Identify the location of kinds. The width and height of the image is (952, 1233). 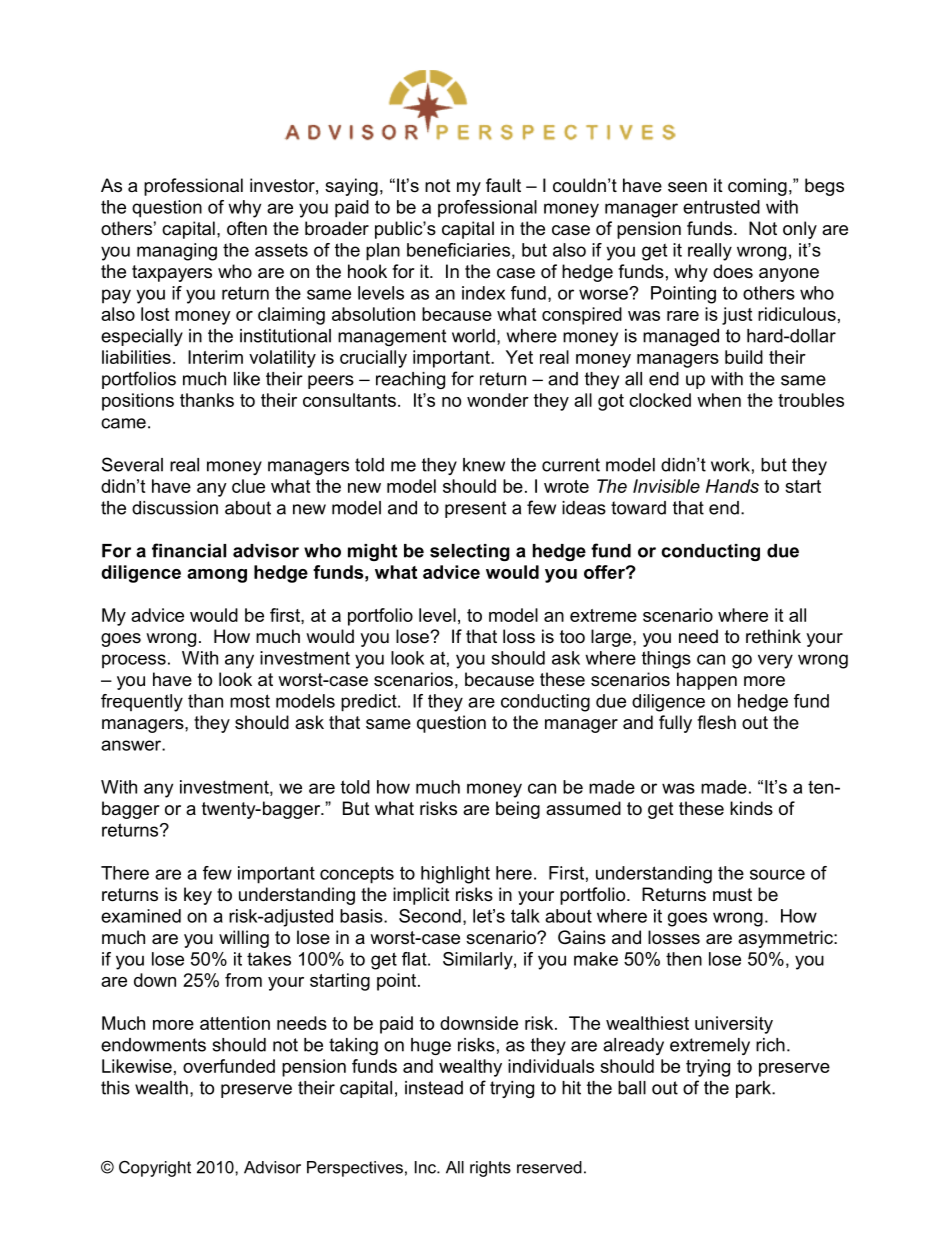
(751, 808).
